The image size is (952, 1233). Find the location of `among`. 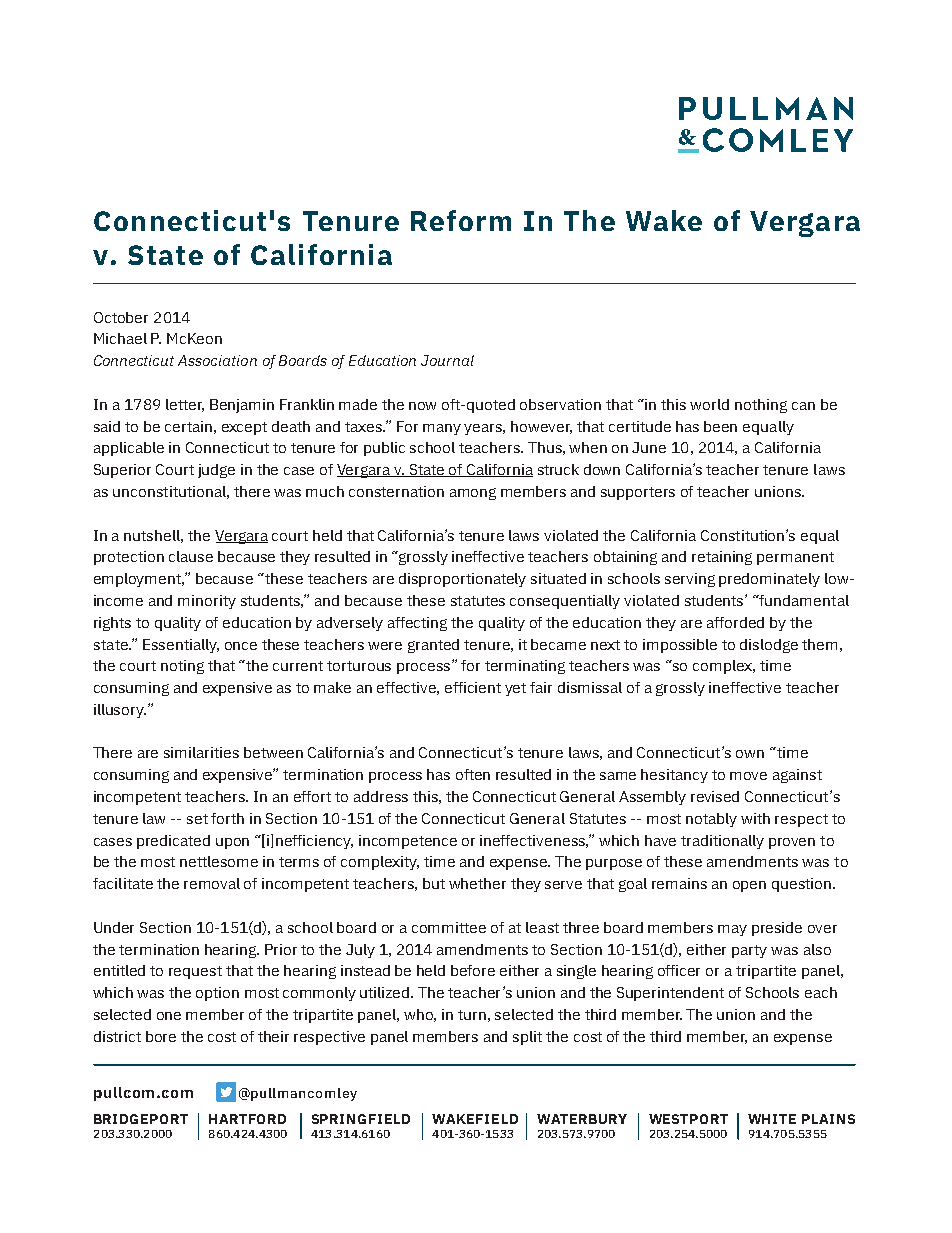

among is located at coordinates (473, 494).
